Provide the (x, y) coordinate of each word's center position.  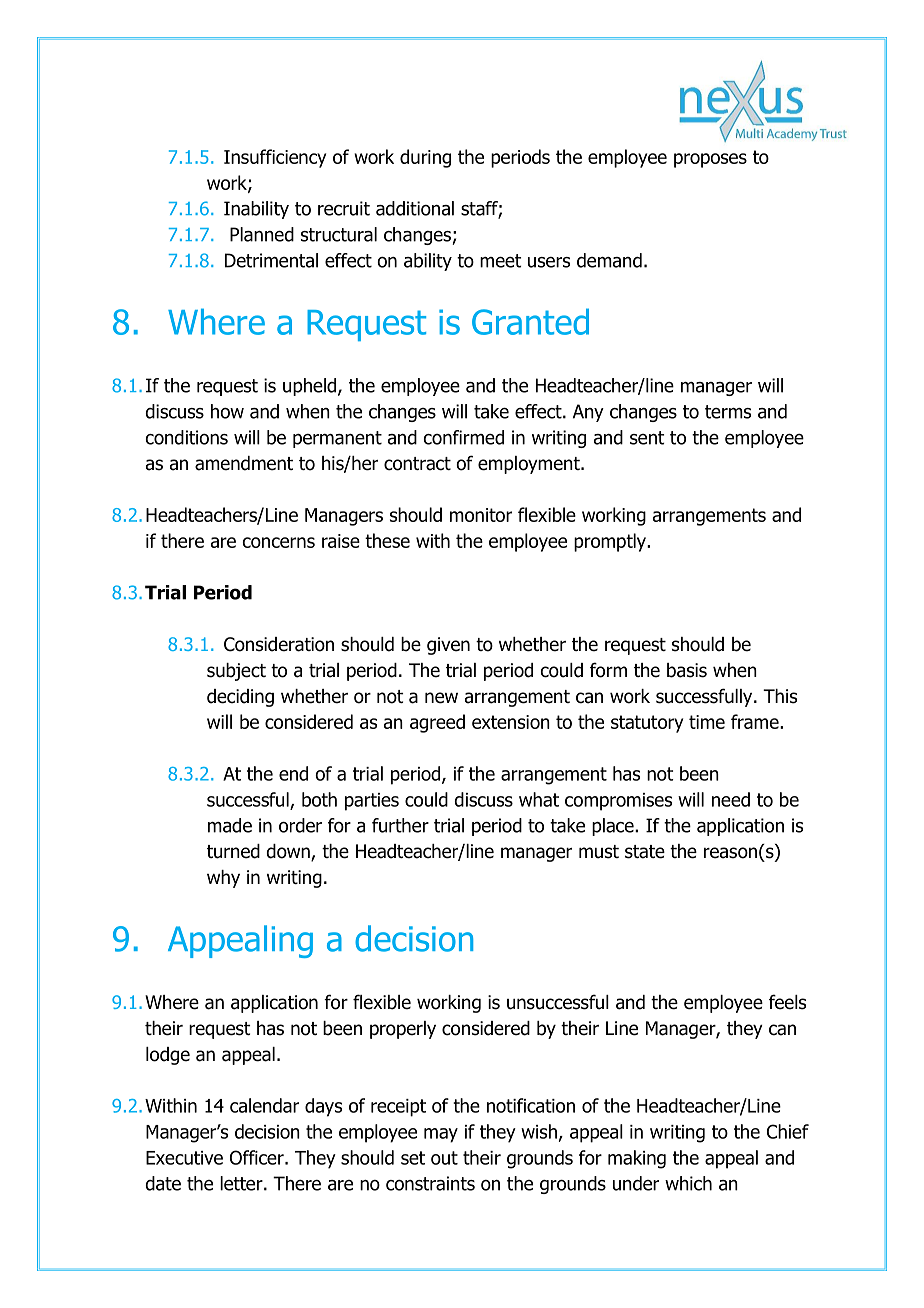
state (645, 852)
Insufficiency (275, 158)
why (223, 879)
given (448, 646)
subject (236, 672)
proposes (710, 160)
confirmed (463, 437)
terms (728, 412)
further (400, 825)
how (227, 411)
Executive (184, 1158)
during (425, 158)
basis (687, 670)
